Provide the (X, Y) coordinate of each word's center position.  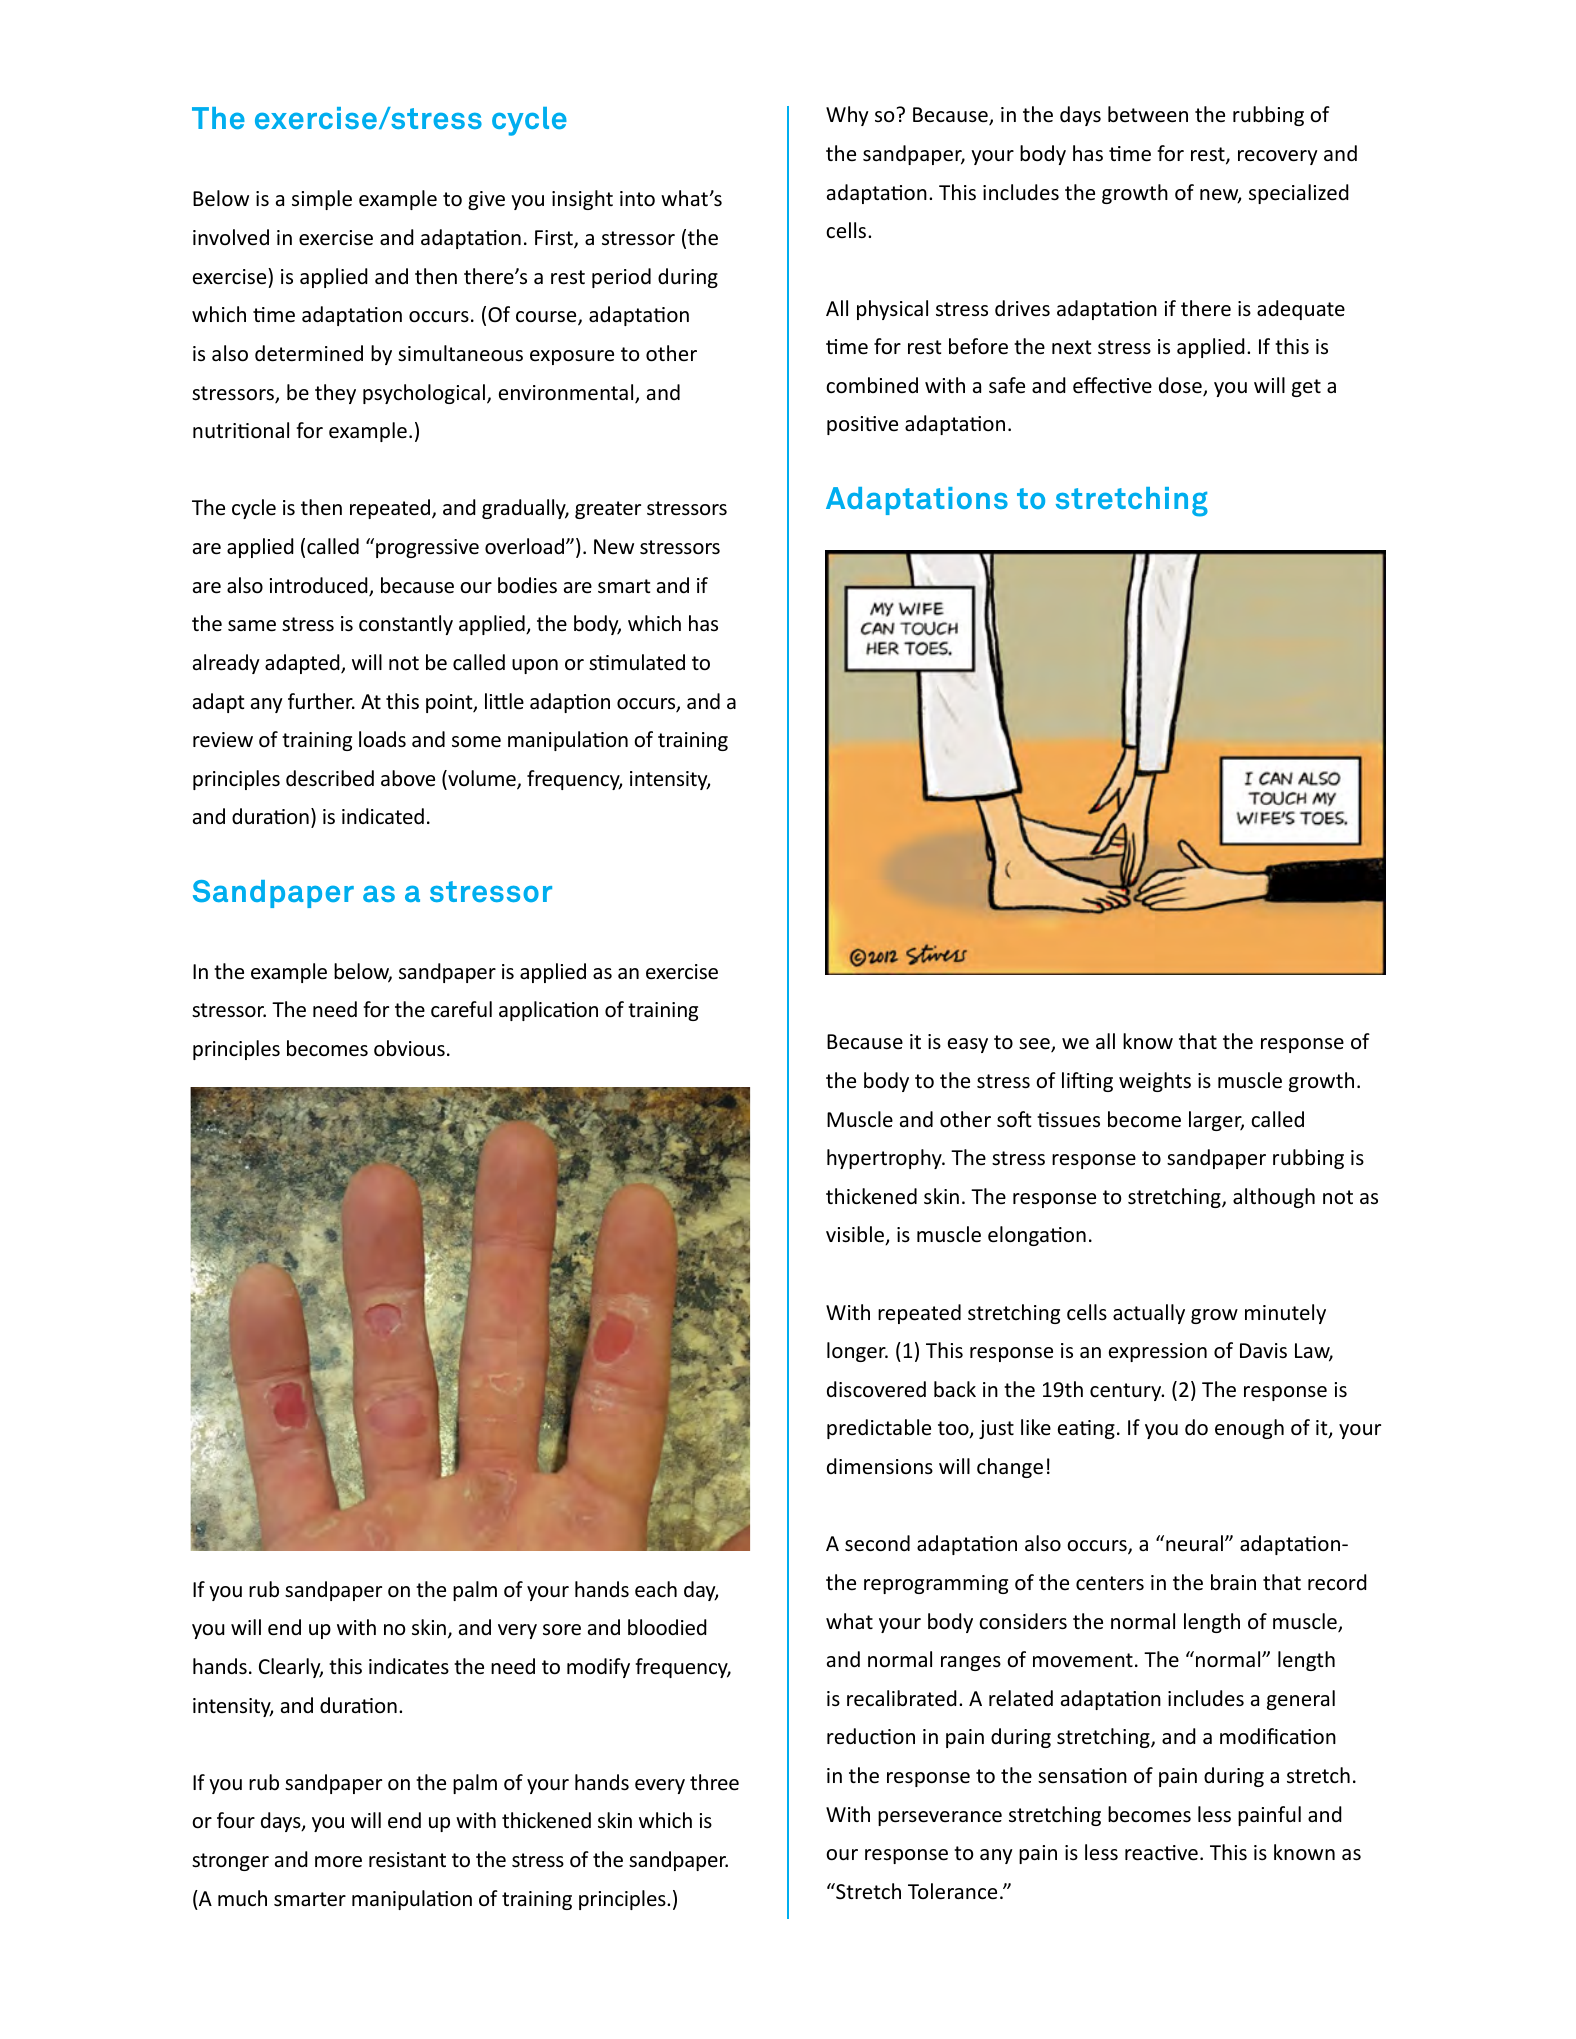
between (1148, 114)
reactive (1161, 1853)
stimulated (637, 662)
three (714, 1782)
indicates (409, 1666)
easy (968, 1045)
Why (847, 116)
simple (322, 200)
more (338, 1862)
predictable (879, 1429)
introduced (320, 586)
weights (1155, 1082)
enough (1249, 1429)
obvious (409, 1048)
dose (1181, 386)
